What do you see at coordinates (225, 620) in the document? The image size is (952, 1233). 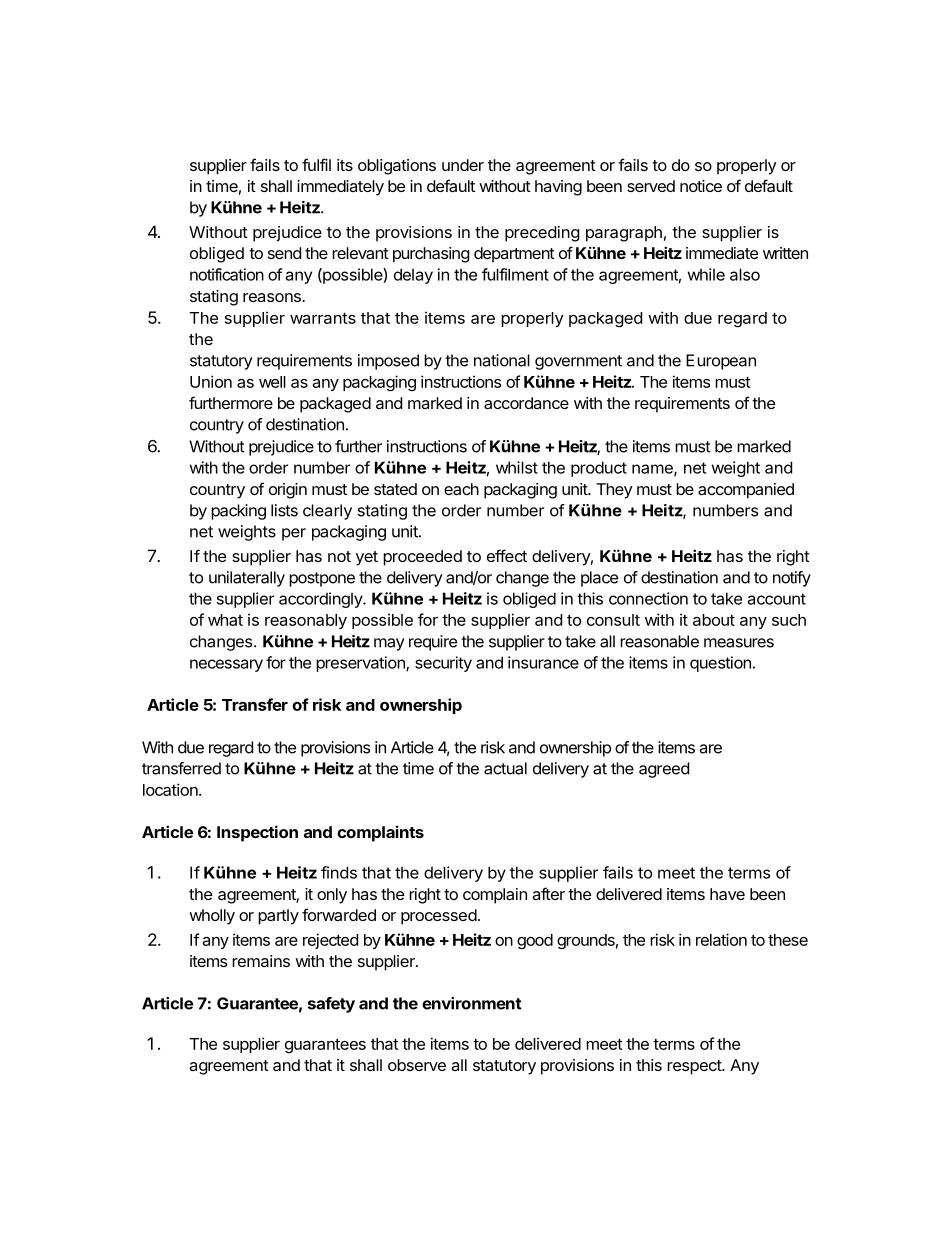 I see `what` at bounding box center [225, 620].
